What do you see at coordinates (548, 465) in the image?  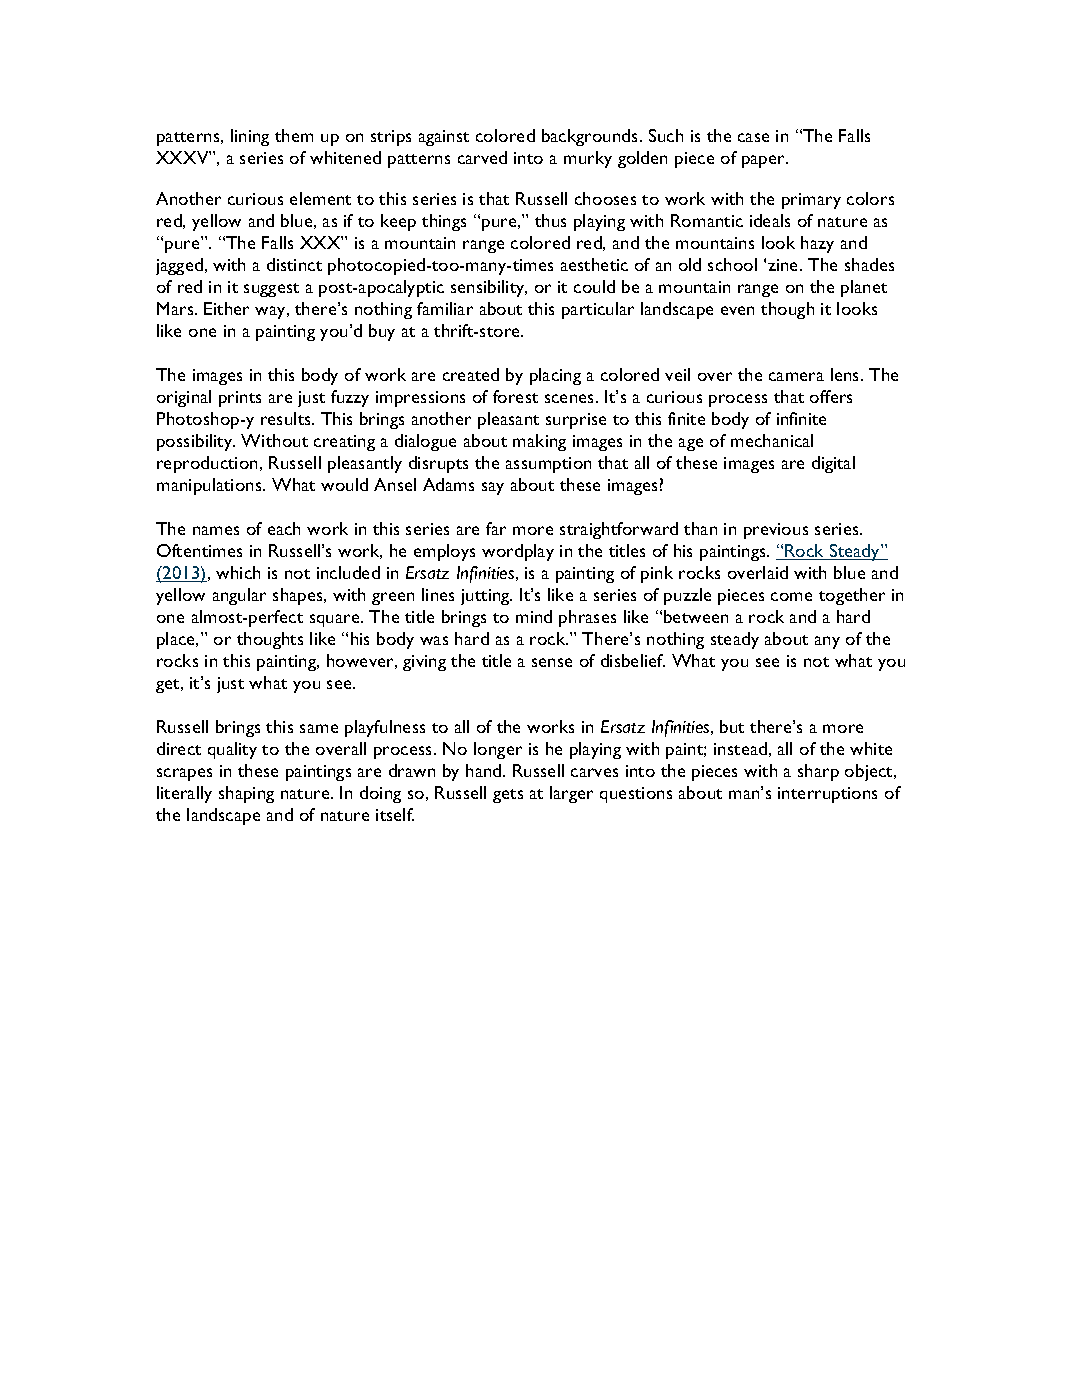 I see `assumption` at bounding box center [548, 465].
